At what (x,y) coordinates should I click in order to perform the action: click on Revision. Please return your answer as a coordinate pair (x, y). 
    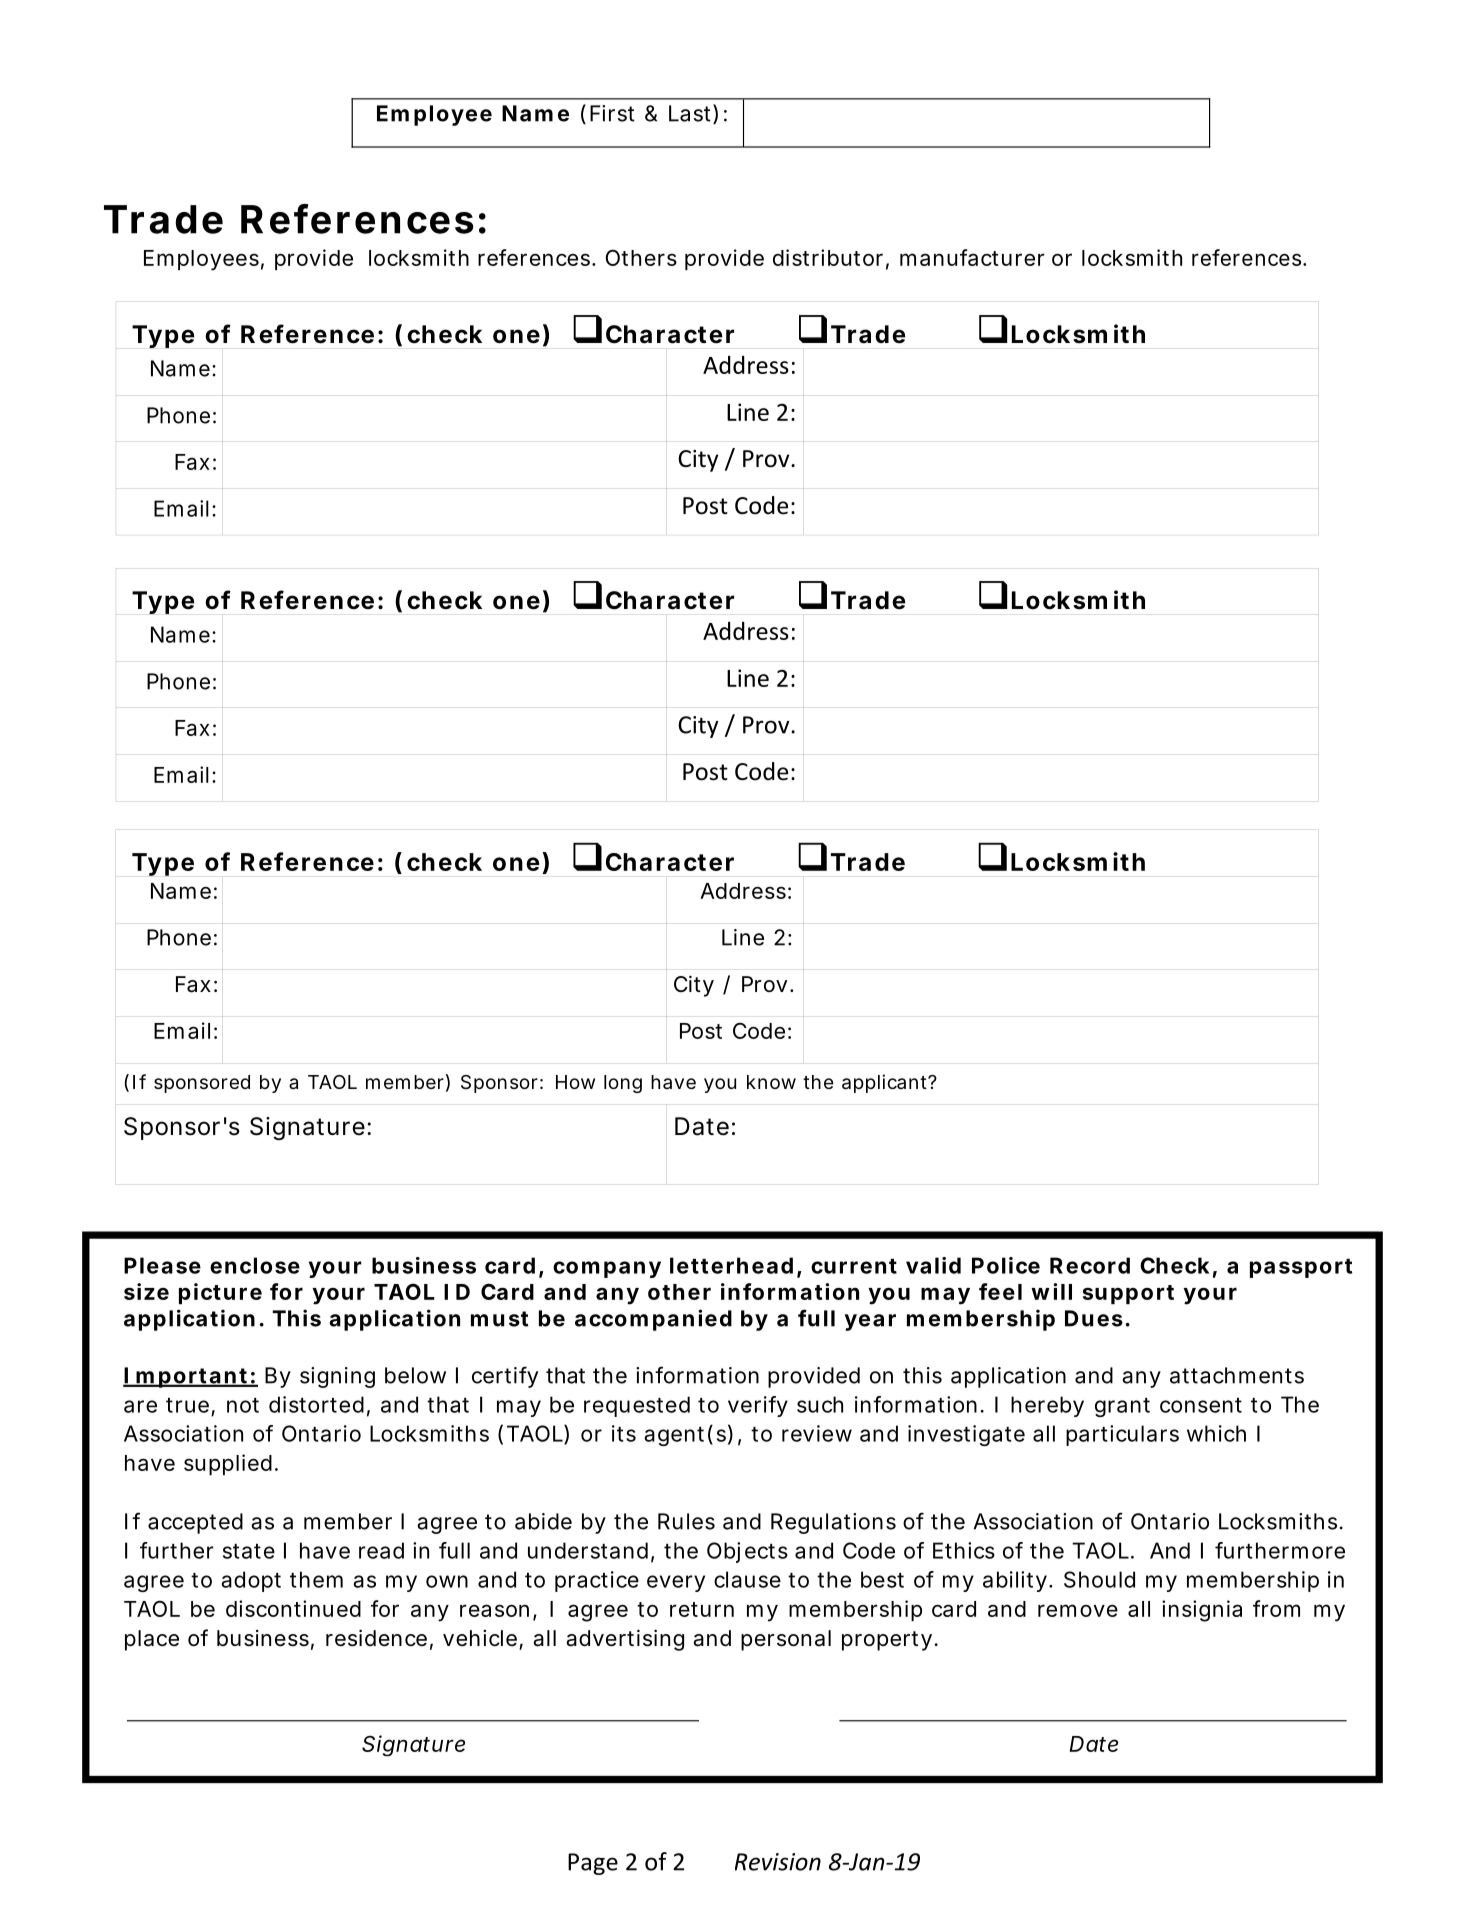
    Looking at the image, I should click on (778, 1862).
